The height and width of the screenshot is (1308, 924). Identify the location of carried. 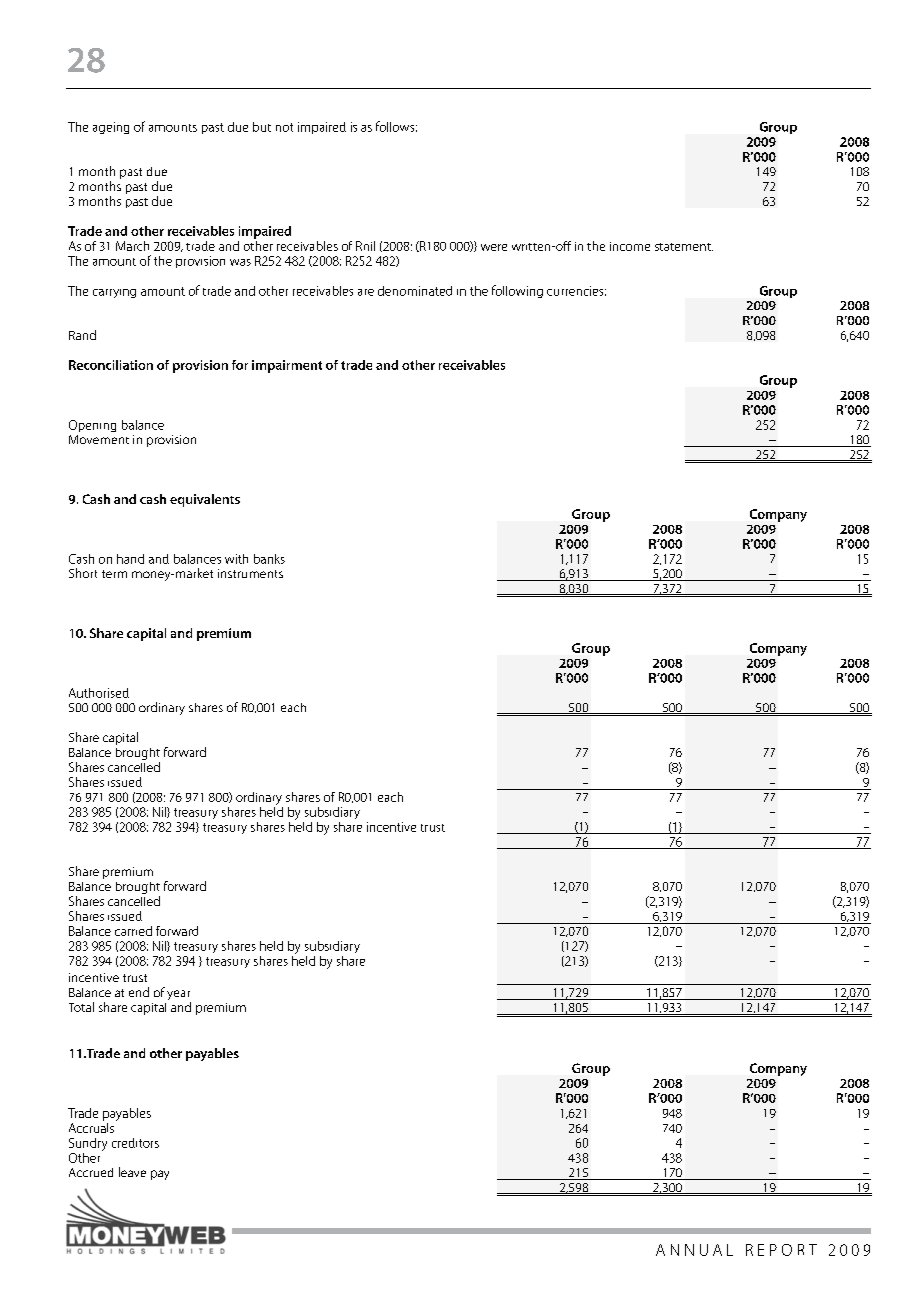
(133, 931).
